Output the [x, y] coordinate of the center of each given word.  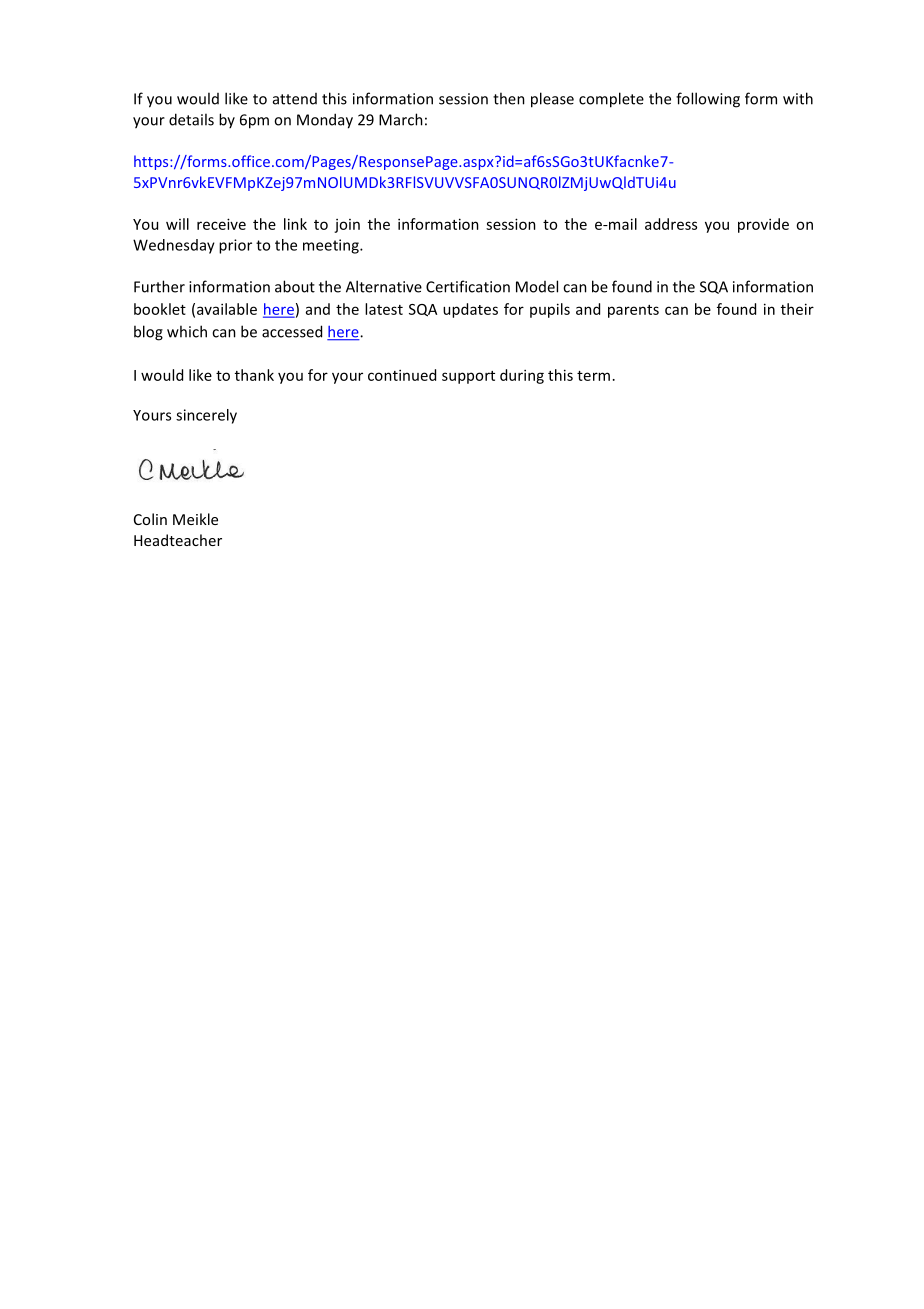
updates [470, 310]
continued [402, 375]
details [191, 119]
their [797, 309]
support [468, 377]
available [227, 309]
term [593, 376]
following [708, 100]
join [347, 226]
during [522, 376]
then [509, 98]
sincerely [206, 416]
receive [221, 224]
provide [763, 225]
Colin [150, 519]
